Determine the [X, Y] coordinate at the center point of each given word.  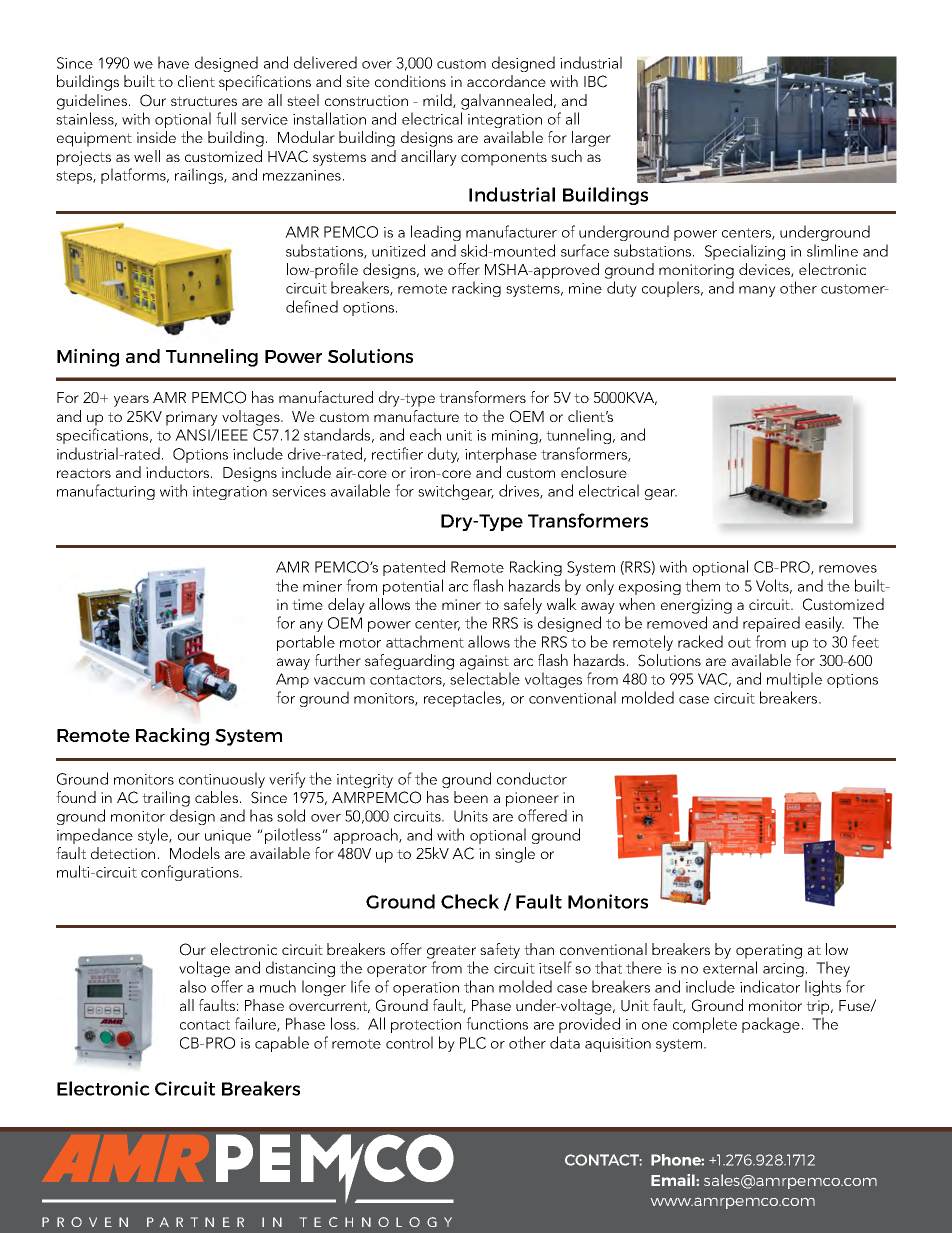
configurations [191, 873]
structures [204, 101]
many [757, 291]
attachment [425, 641]
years [131, 401]
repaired [771, 624]
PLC [473, 1043]
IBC [595, 81]
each [425, 434]
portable [306, 643]
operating [769, 951]
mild [438, 101]
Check [470, 901]
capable [282, 1044]
